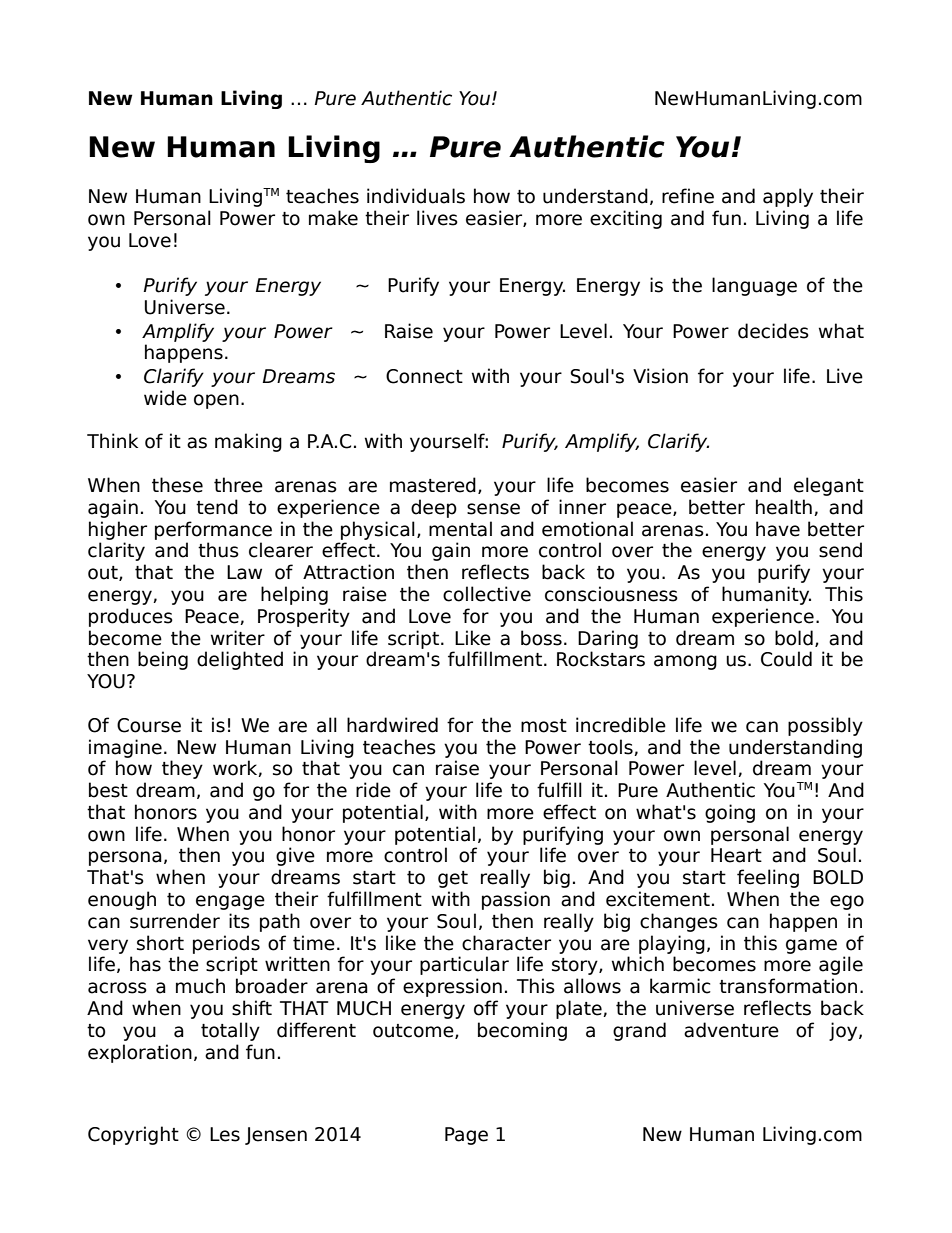  Describe the element at coordinates (225, 1134) in the document. I see `Les` at that location.
